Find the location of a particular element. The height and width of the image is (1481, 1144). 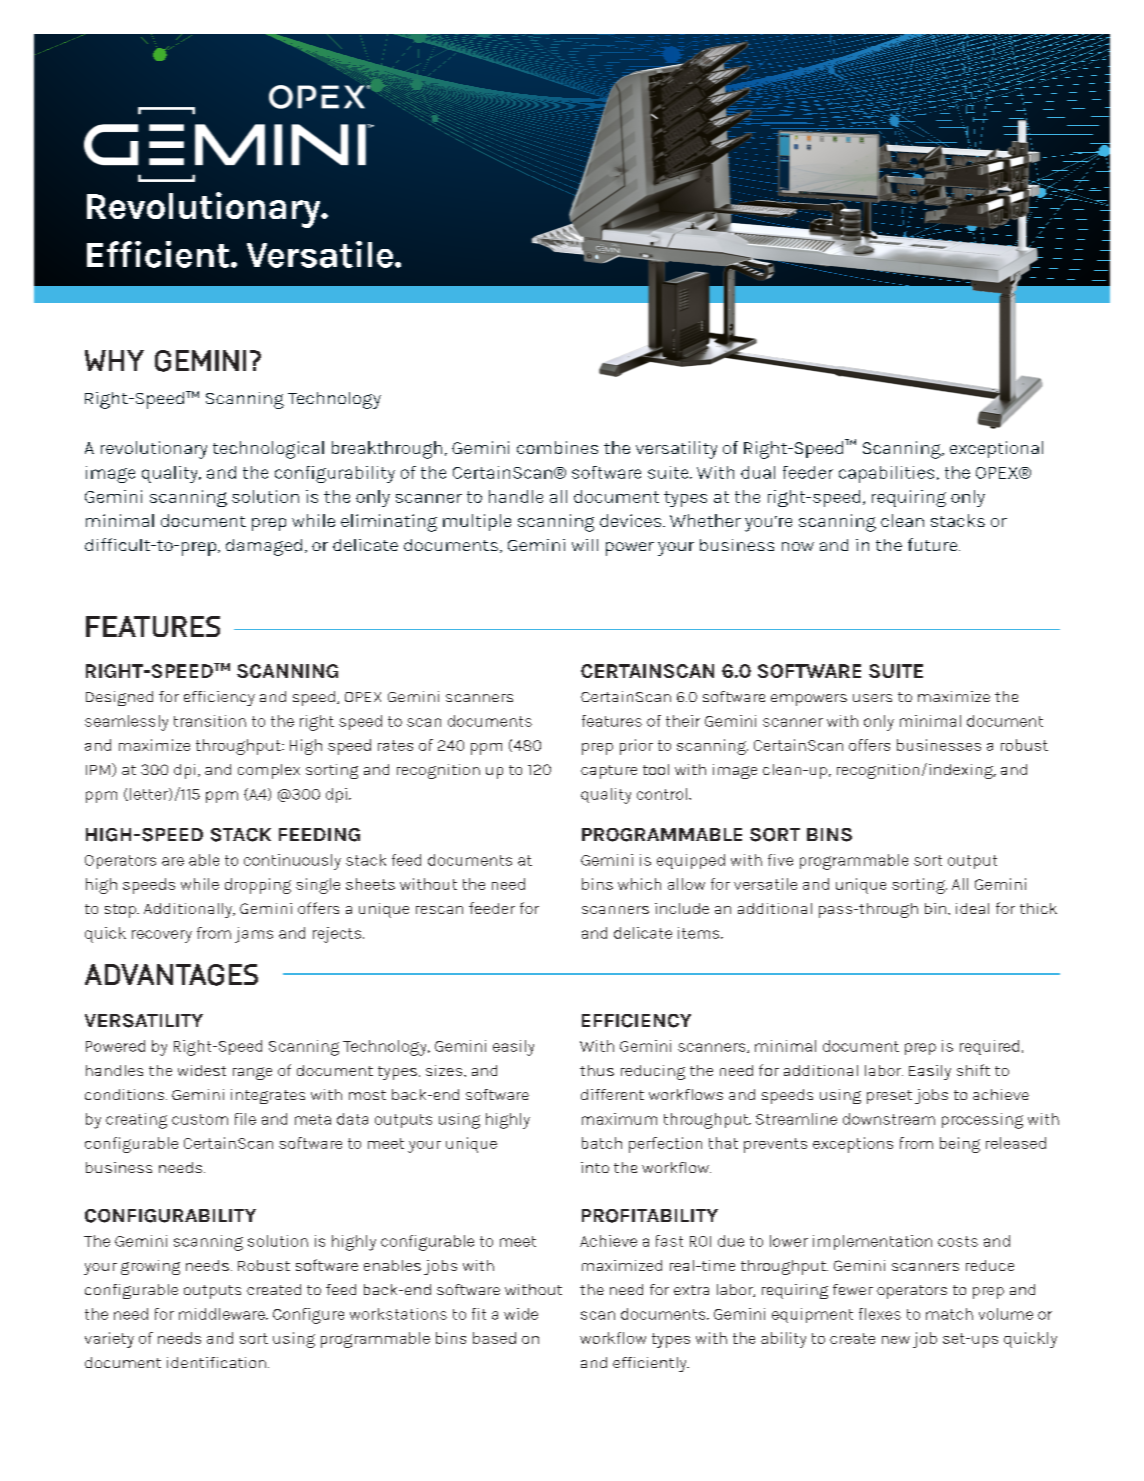

thus is located at coordinates (597, 1070).
